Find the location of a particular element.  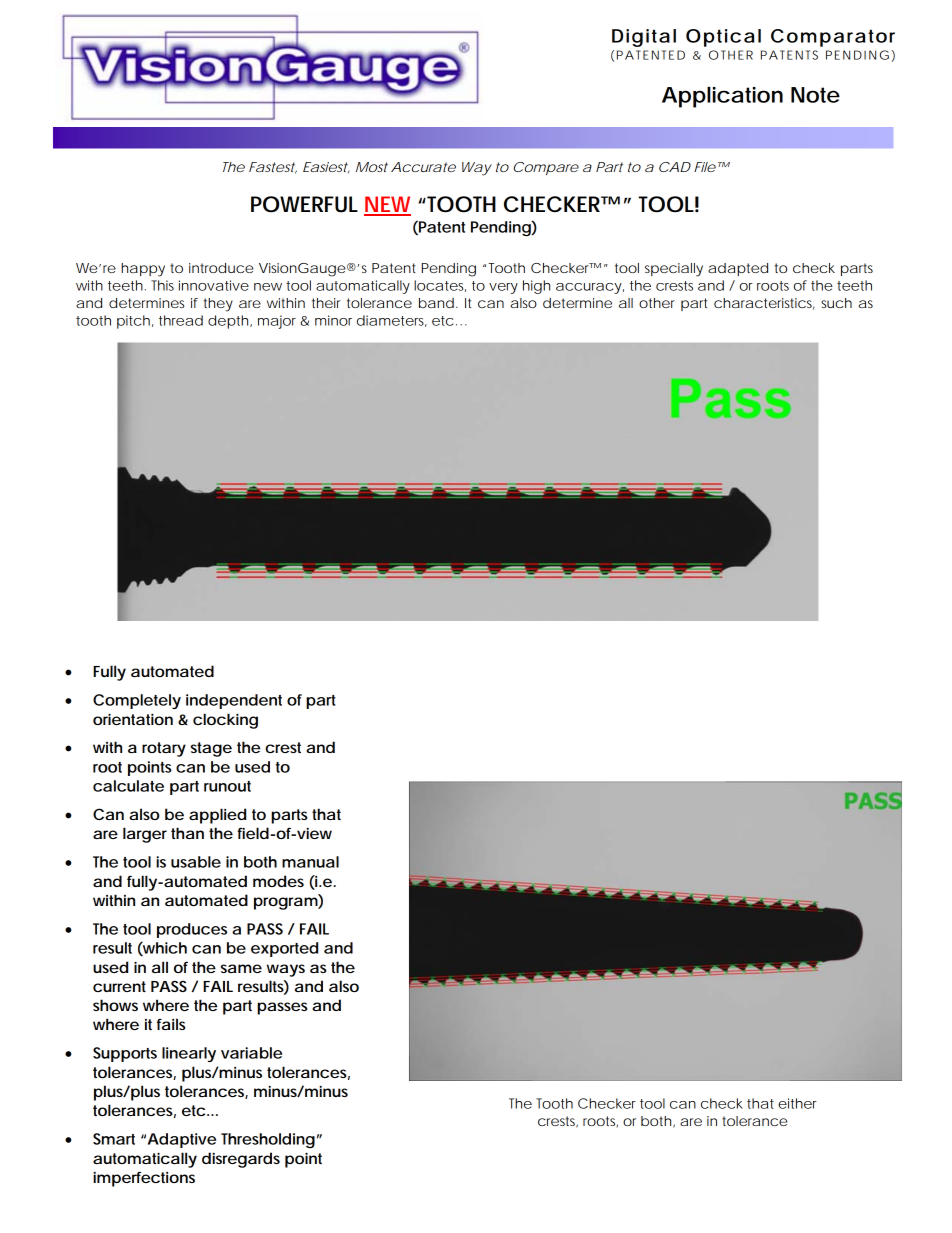

innovative is located at coordinates (214, 285).
